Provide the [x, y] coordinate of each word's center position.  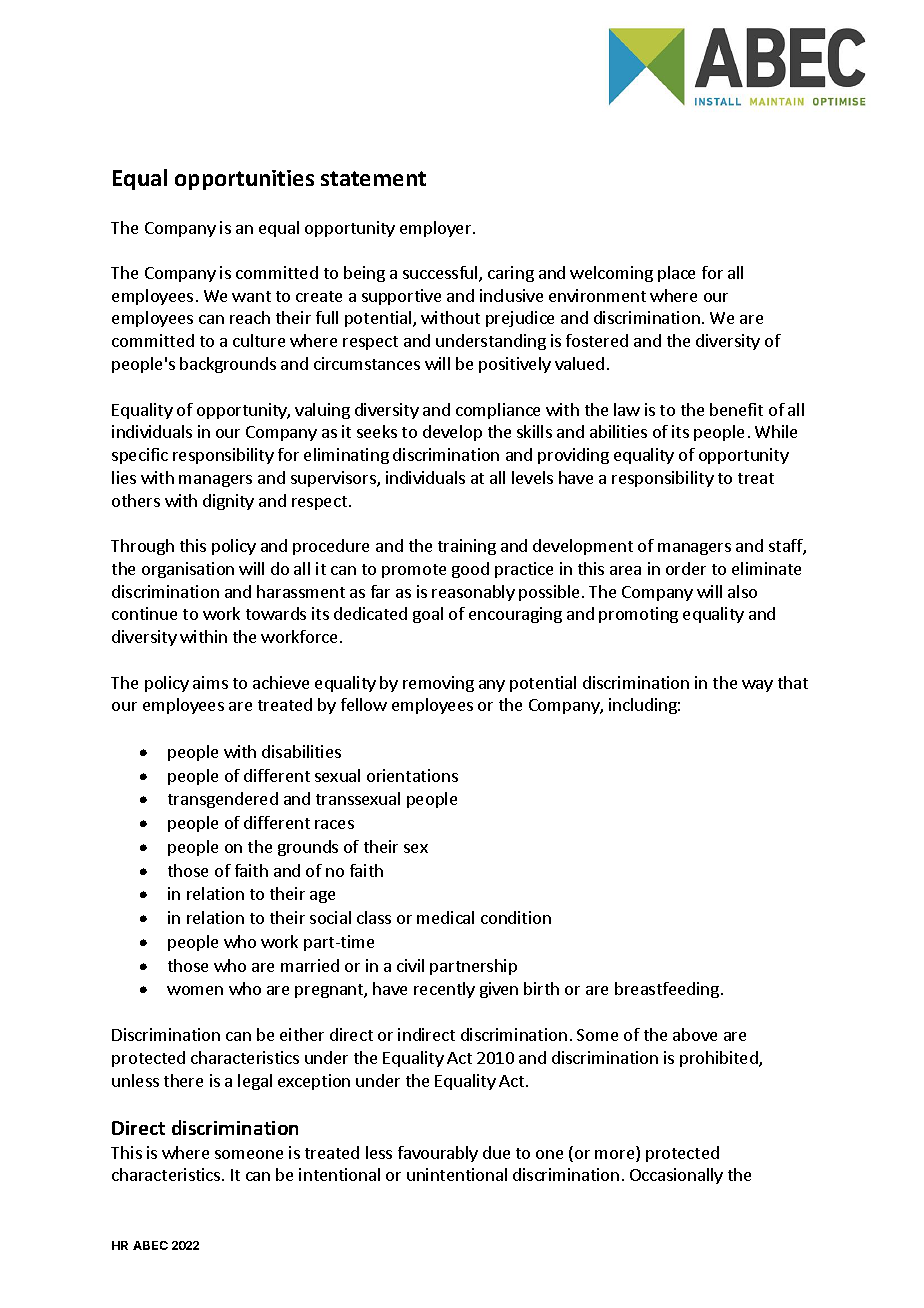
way [757, 686]
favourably [438, 1154]
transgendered [223, 800]
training [467, 547]
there [183, 1080]
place [676, 274]
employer [437, 229]
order [686, 568]
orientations [412, 775]
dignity [228, 502]
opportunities [244, 180]
